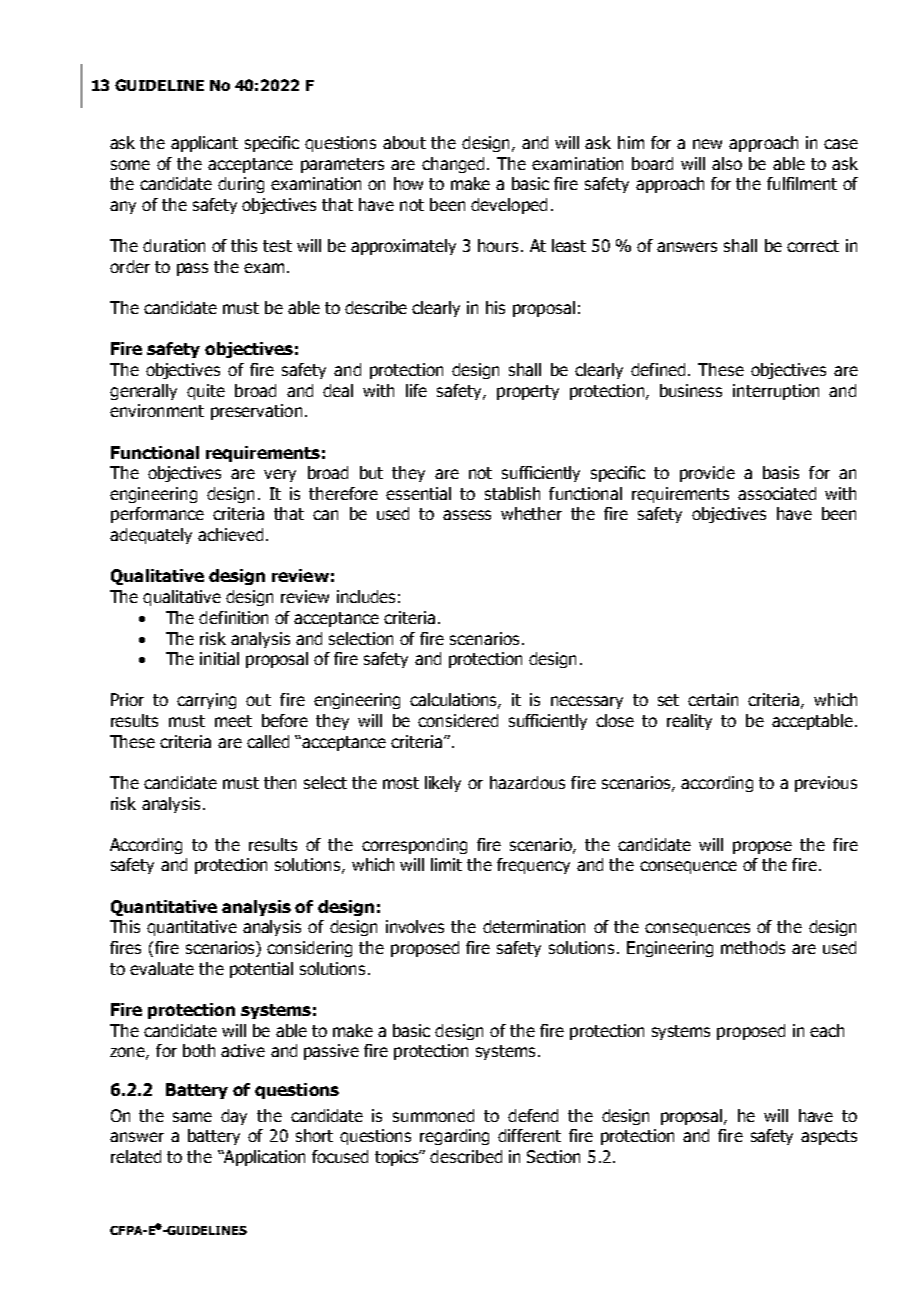 The width and height of the screenshot is (924, 1308). What do you see at coordinates (206, 392) in the screenshot?
I see `quite` at bounding box center [206, 392].
